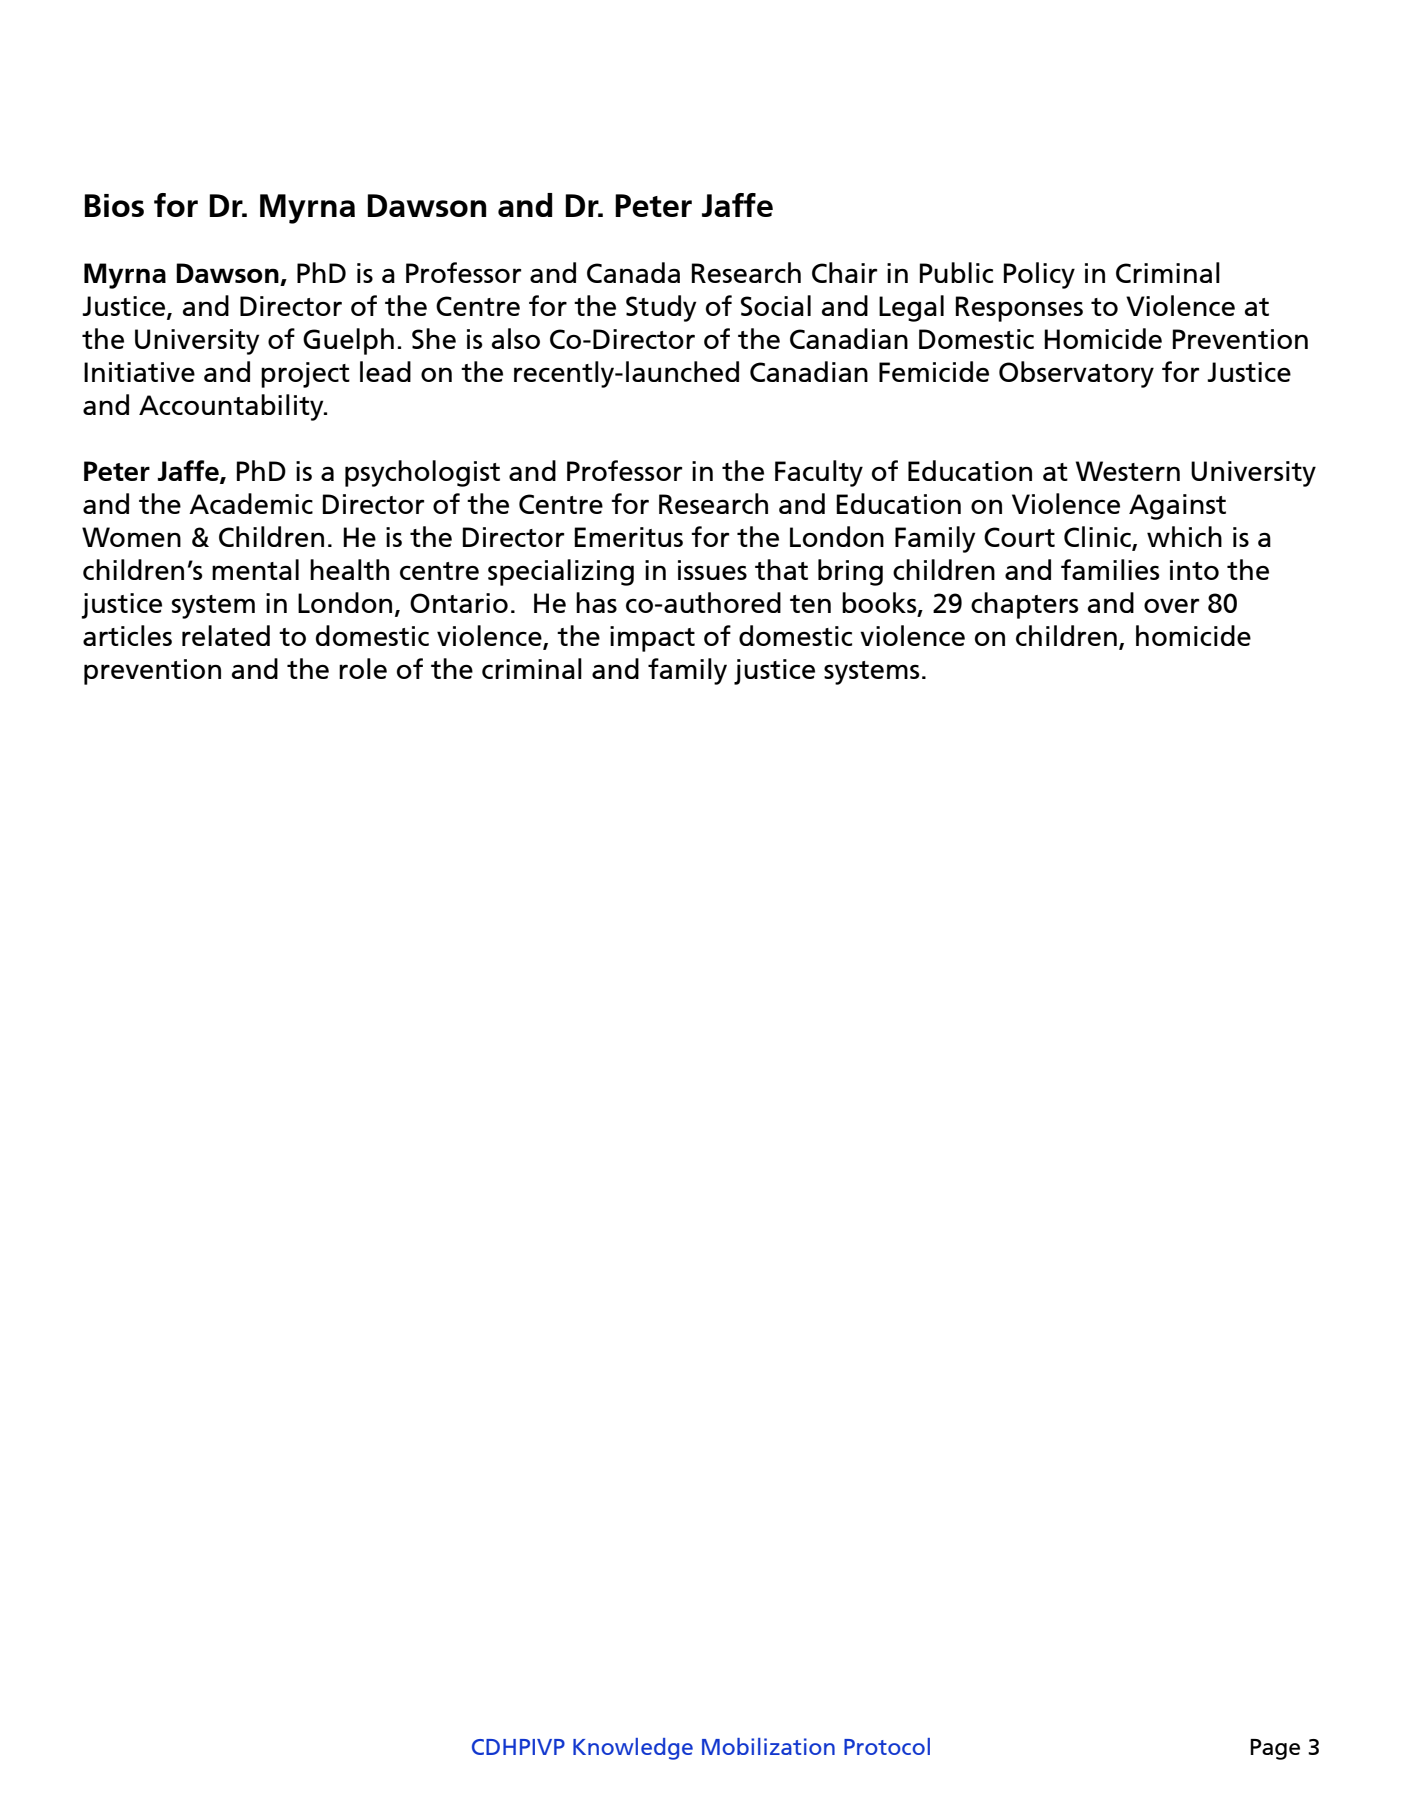 The width and height of the screenshot is (1403, 1816). Describe the element at coordinates (1275, 1749) in the screenshot. I see `Page` at that location.
